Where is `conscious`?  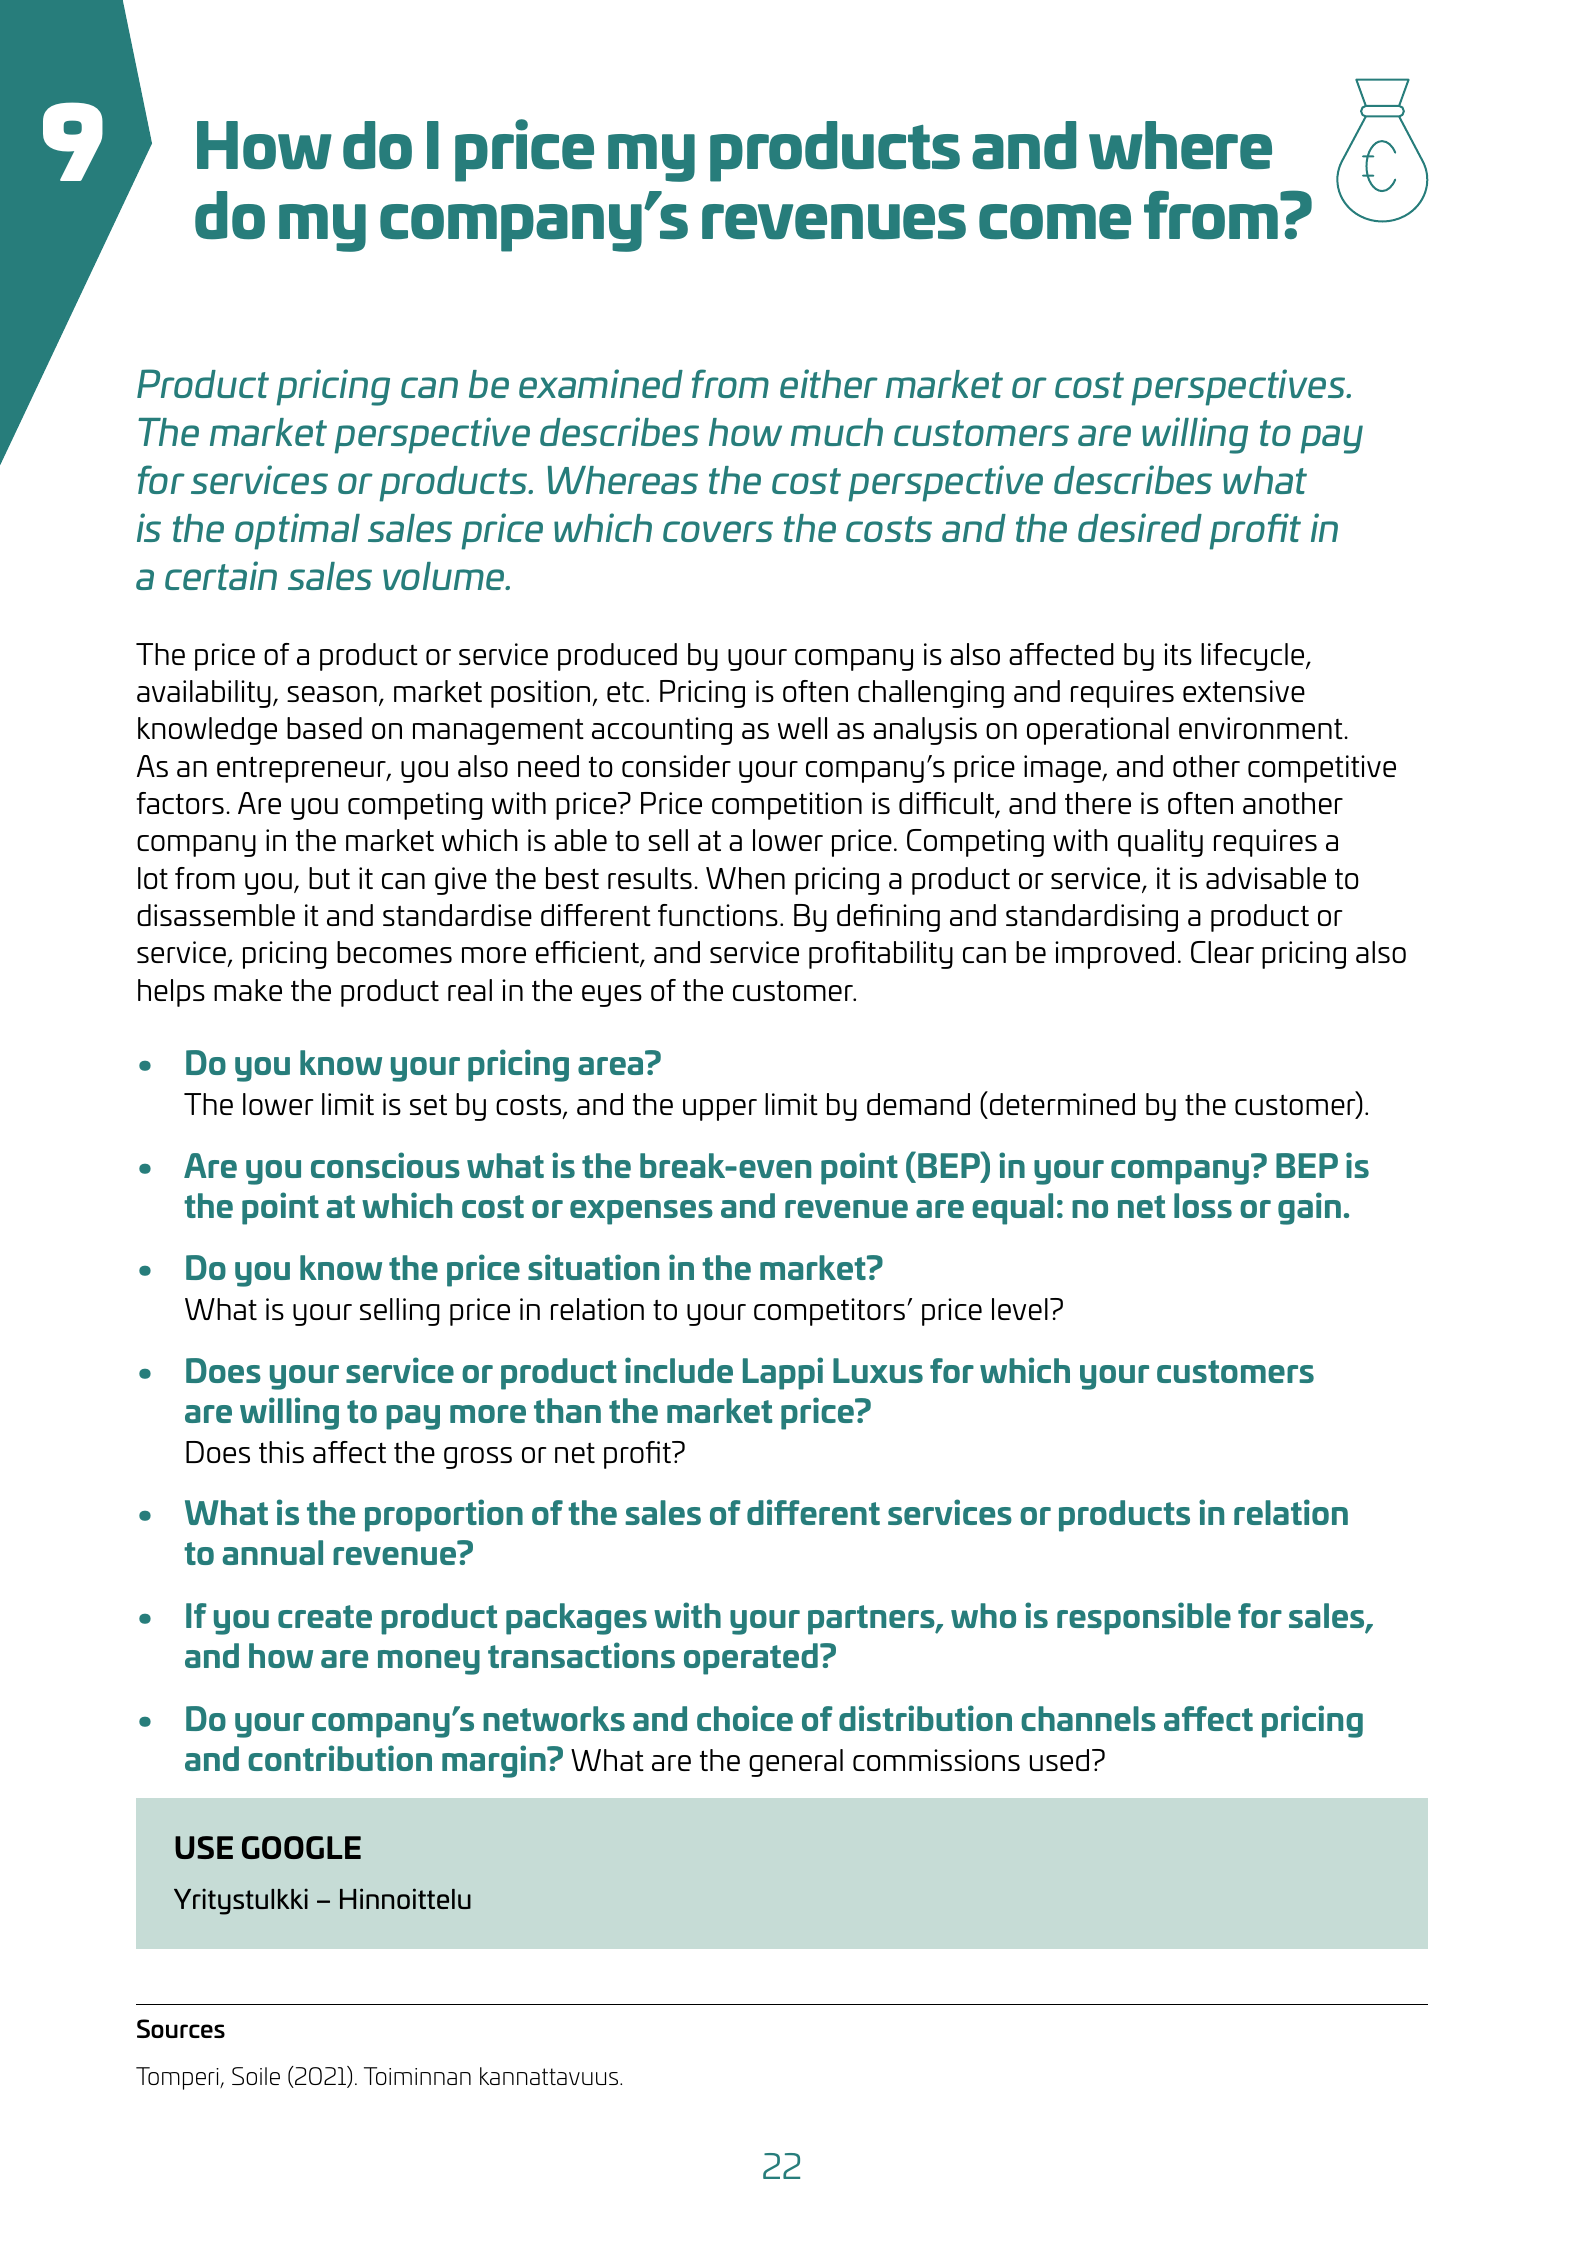
conscious is located at coordinates (385, 1165).
